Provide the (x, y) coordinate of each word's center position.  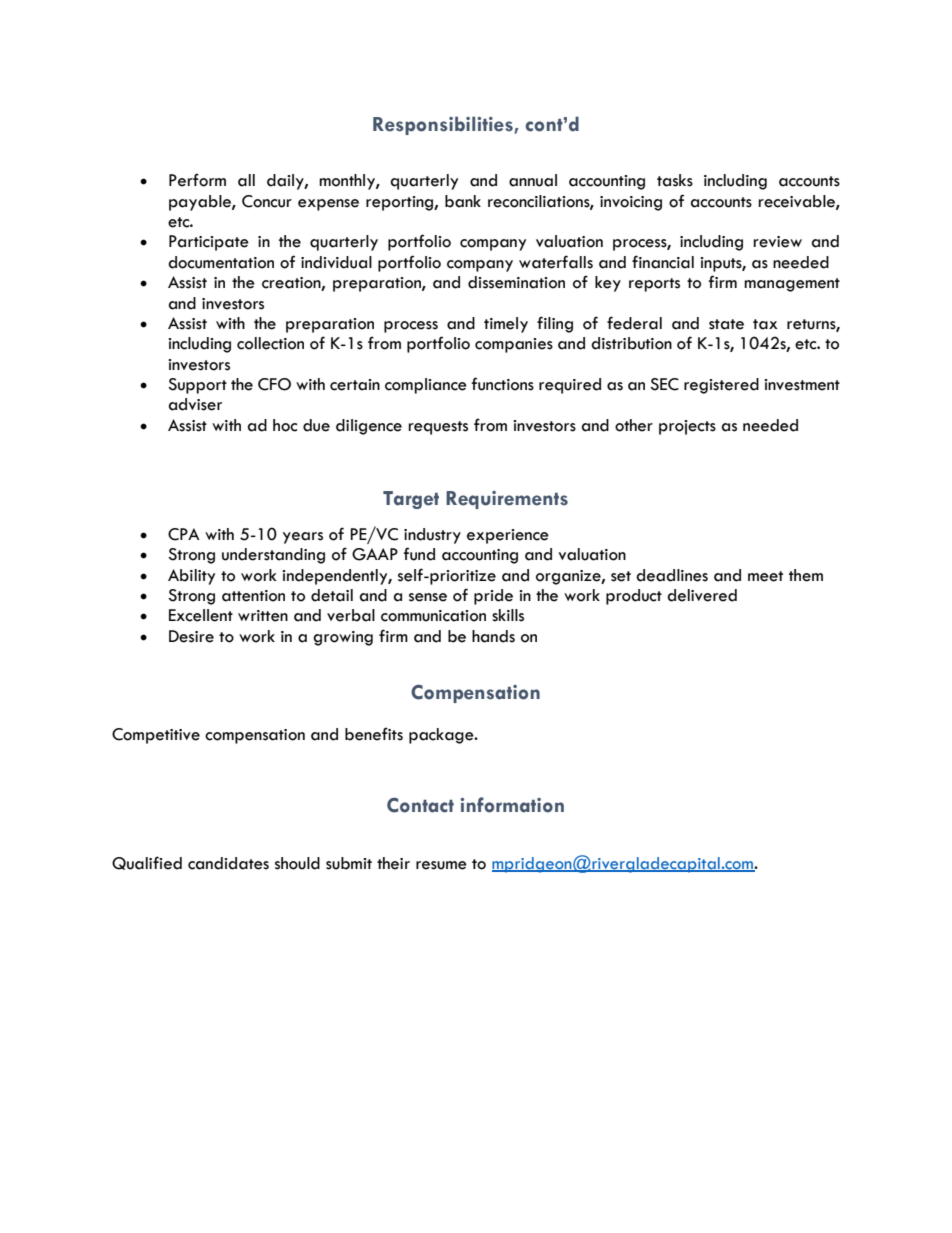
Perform (197, 180)
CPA (184, 534)
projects (687, 427)
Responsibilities (443, 125)
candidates (228, 863)
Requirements (507, 500)
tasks (675, 180)
